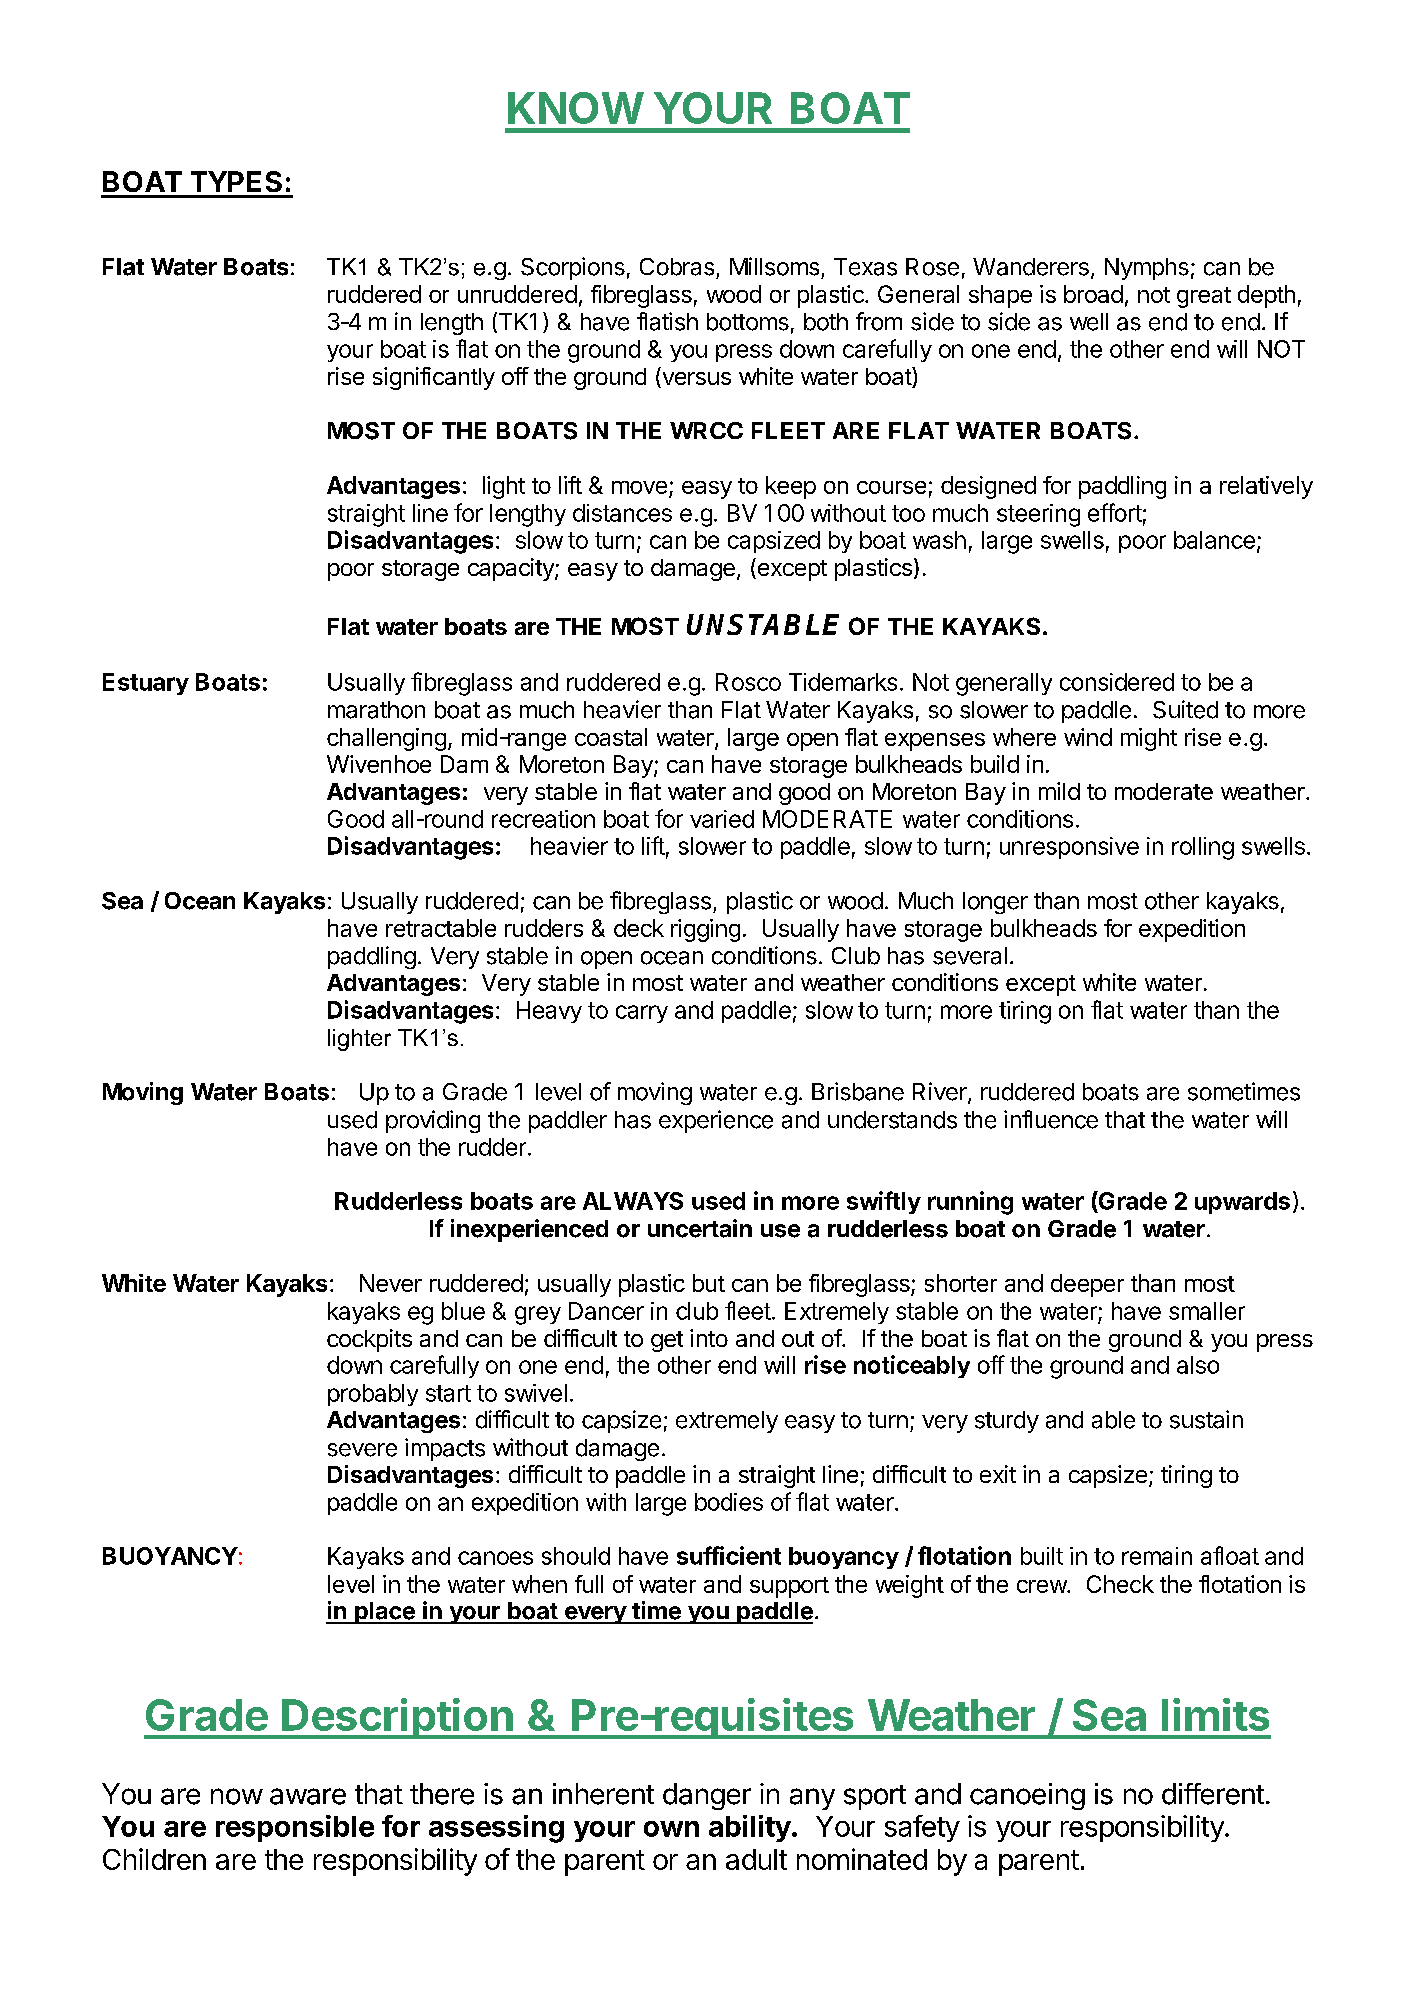 This page has height=2000, width=1415. I want to click on Nymphs, so click(1147, 269).
